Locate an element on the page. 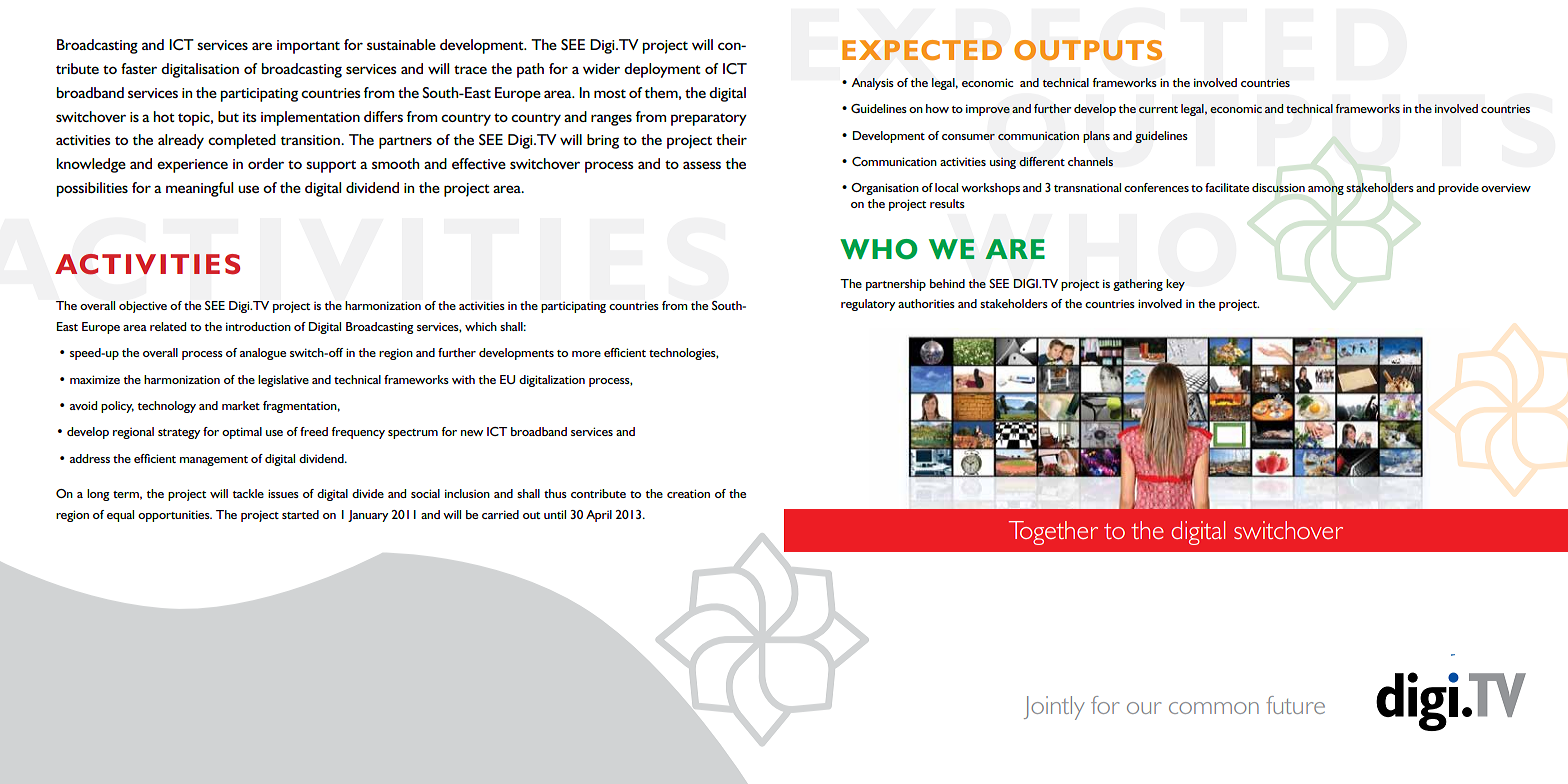  important is located at coordinates (308, 47).
